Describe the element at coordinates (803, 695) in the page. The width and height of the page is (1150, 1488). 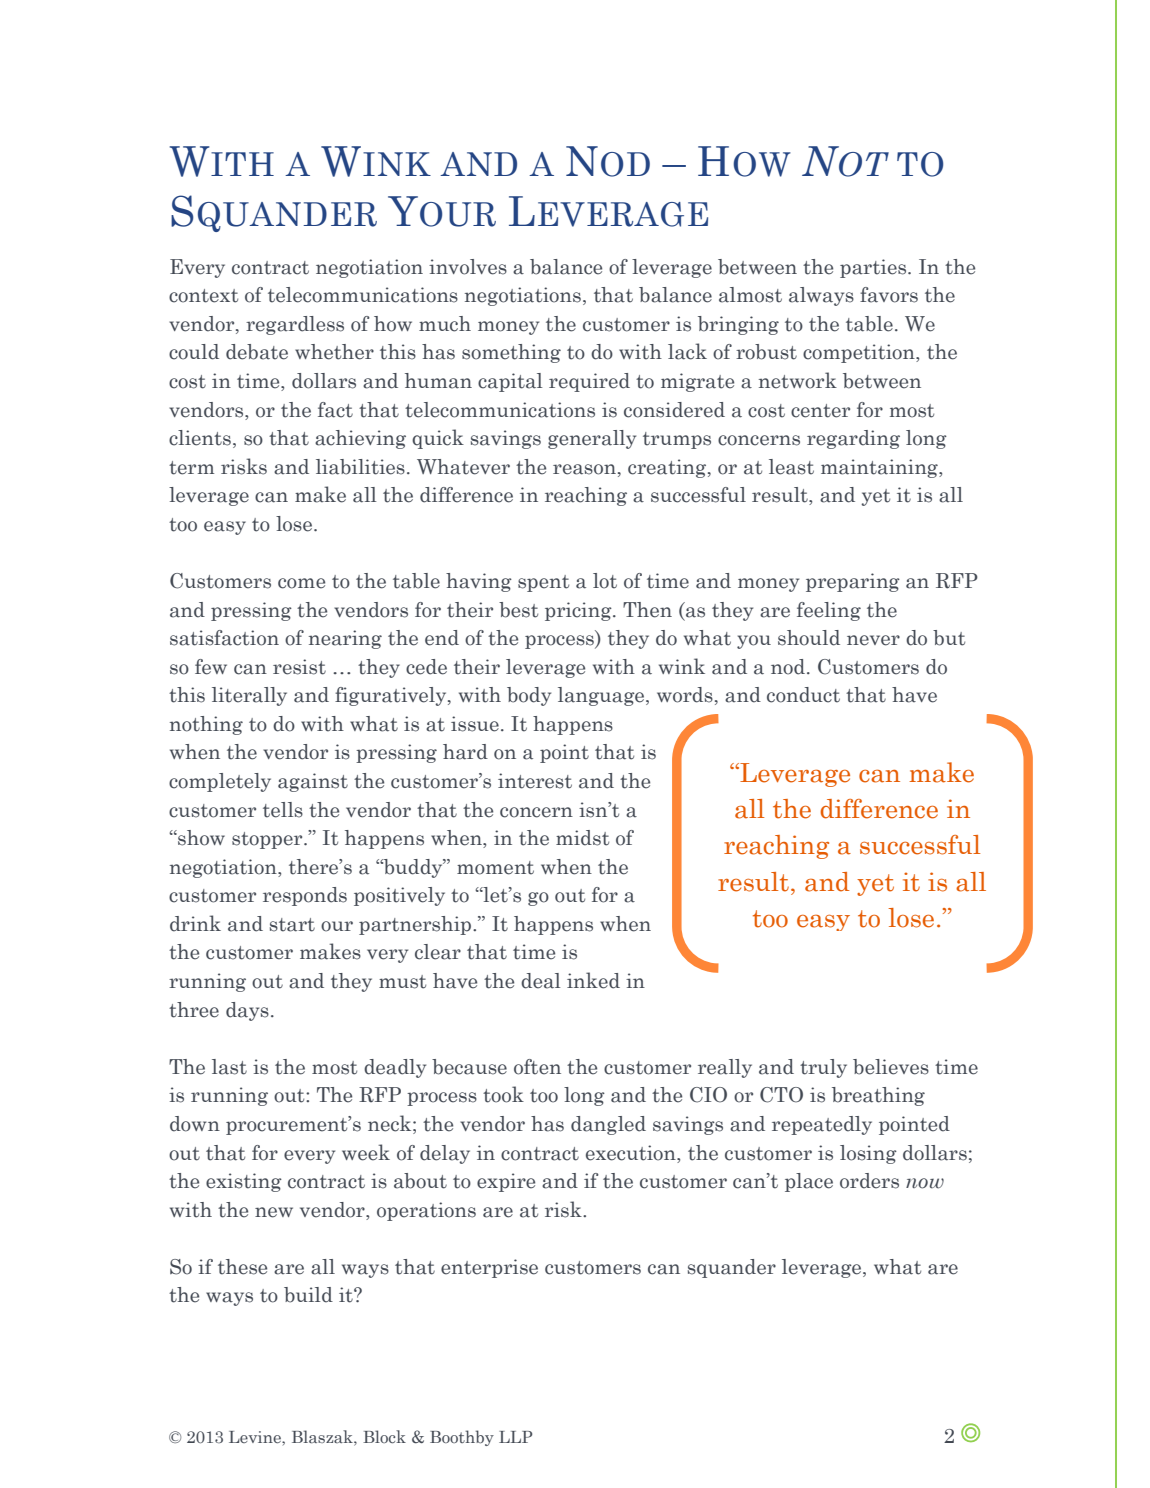
I see `conduct` at that location.
